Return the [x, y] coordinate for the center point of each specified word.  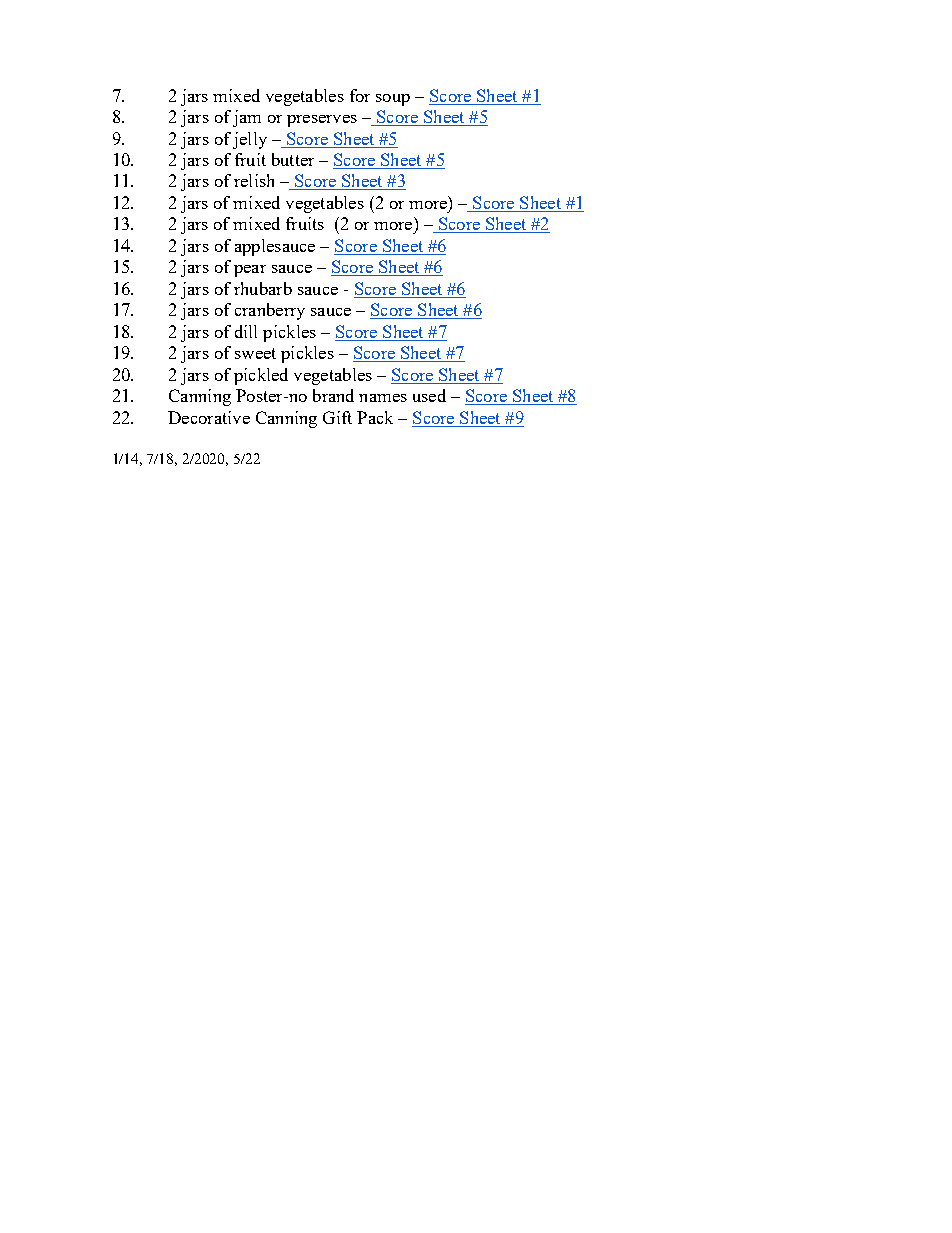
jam [247, 118]
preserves [322, 121]
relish [254, 180]
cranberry [270, 311]
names [383, 398]
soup [393, 100]
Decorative [209, 417]
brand [333, 395]
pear [250, 271]
